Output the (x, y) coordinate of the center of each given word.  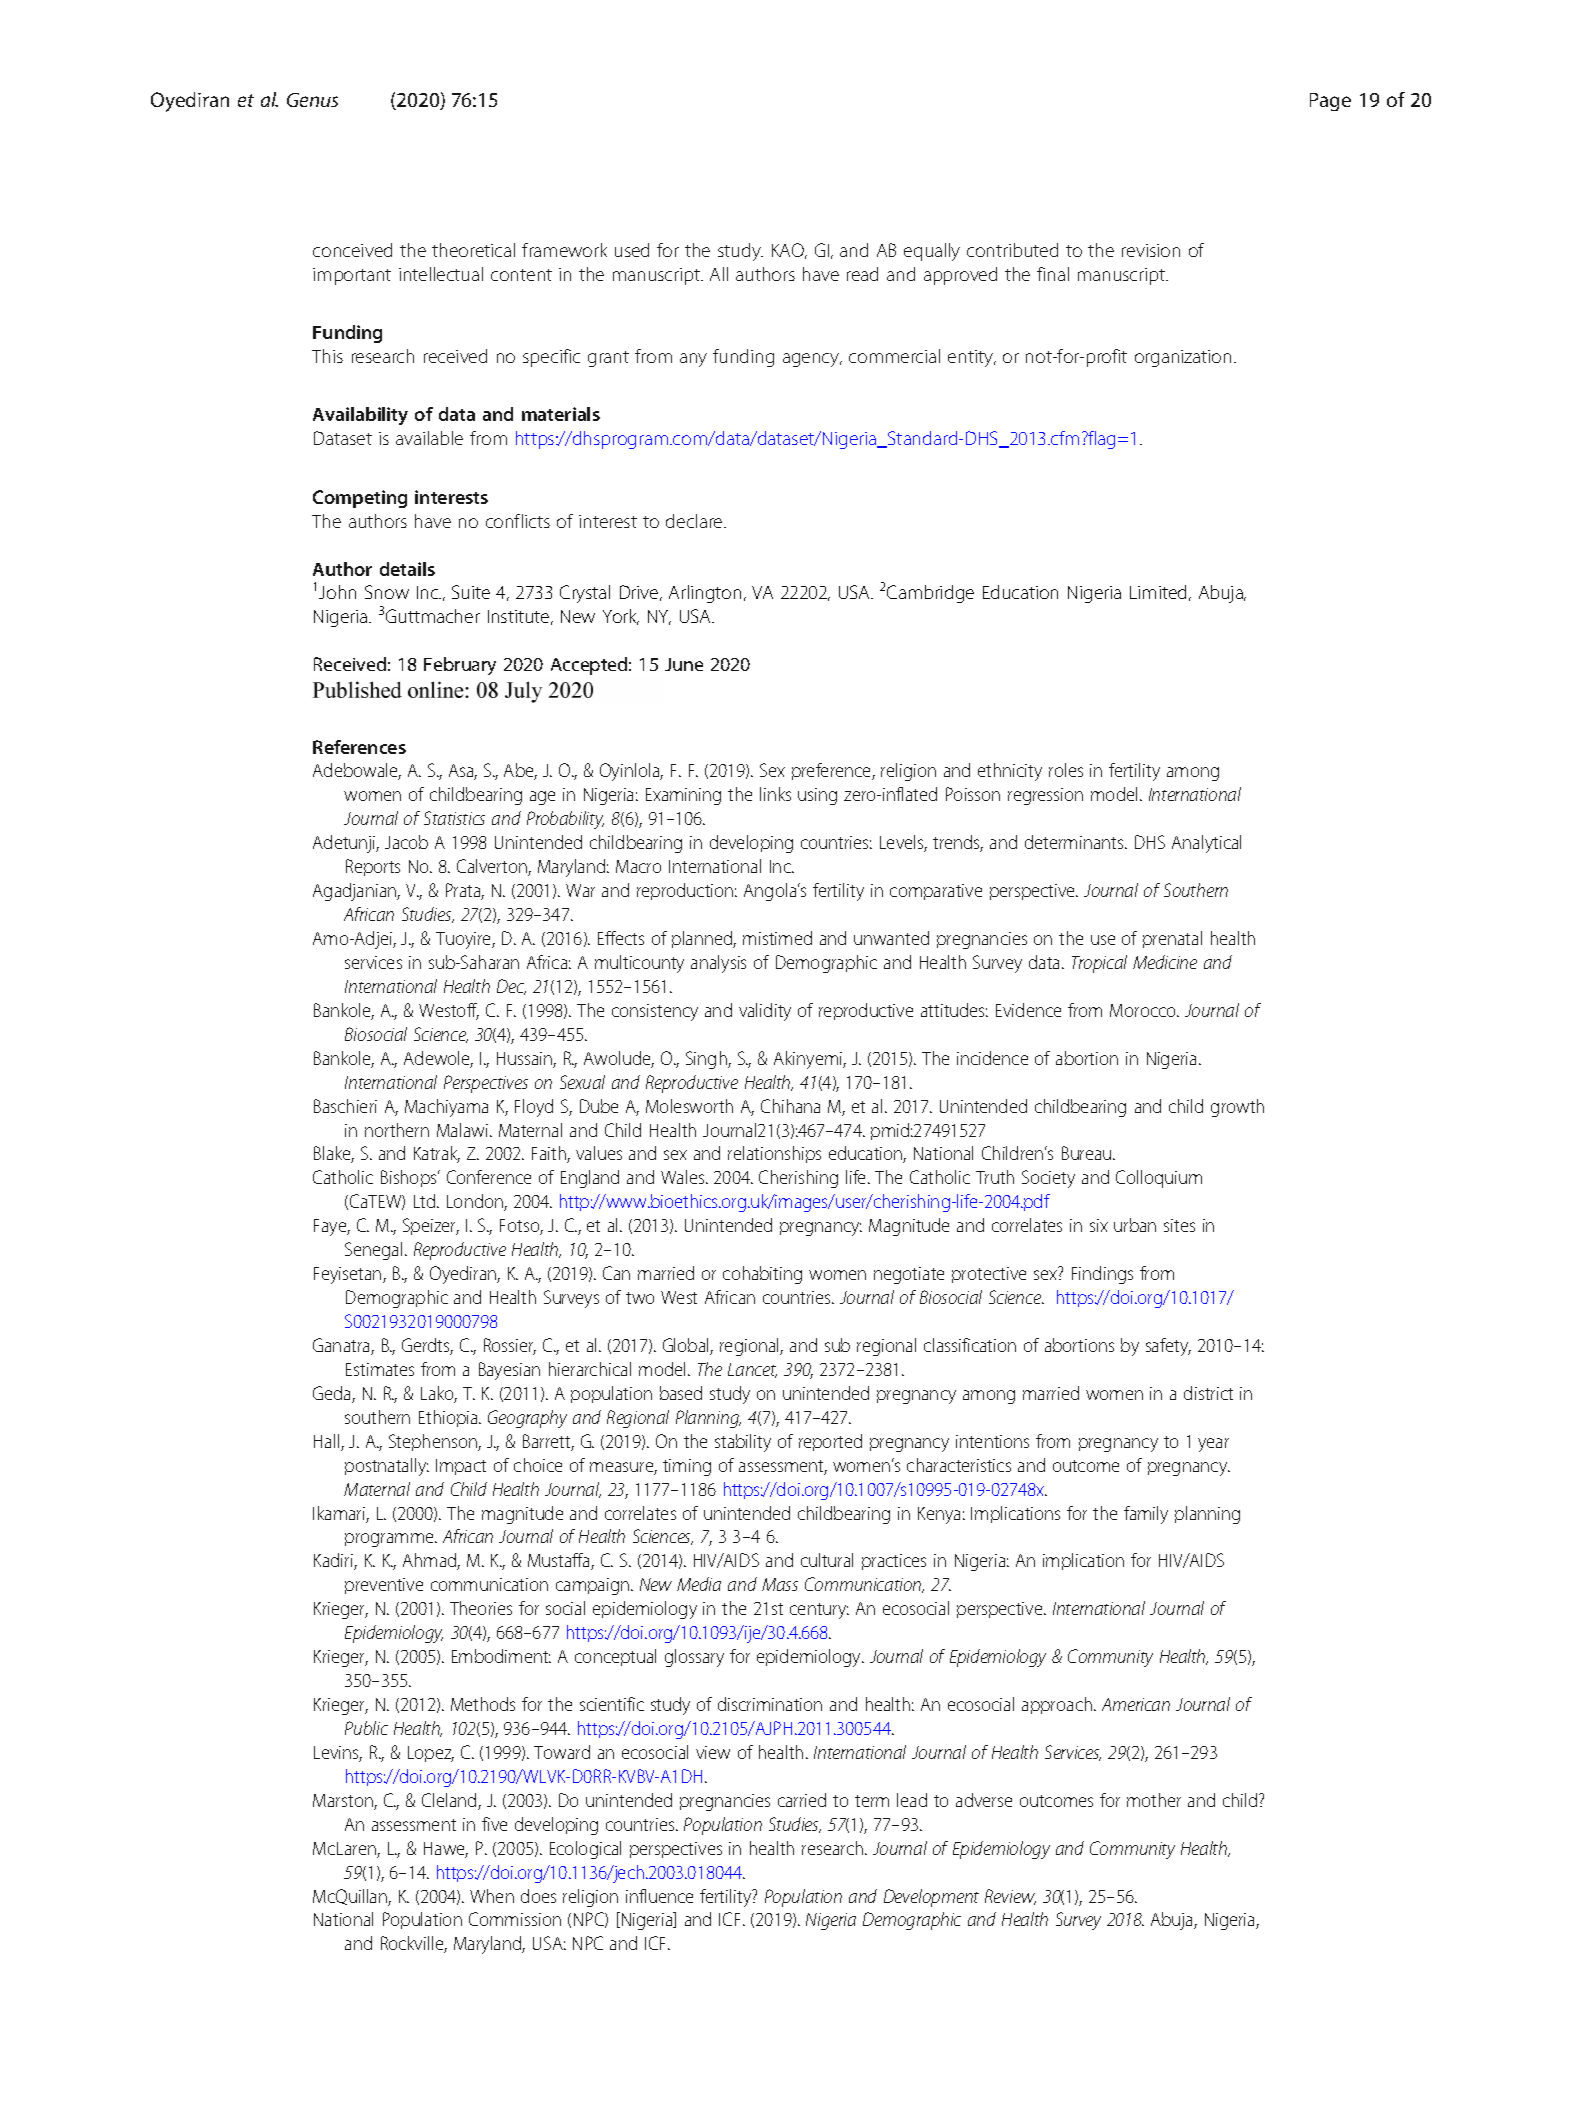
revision (1151, 250)
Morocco (1144, 1010)
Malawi (462, 1130)
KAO (789, 251)
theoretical (473, 250)
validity (765, 1012)
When (492, 1896)
